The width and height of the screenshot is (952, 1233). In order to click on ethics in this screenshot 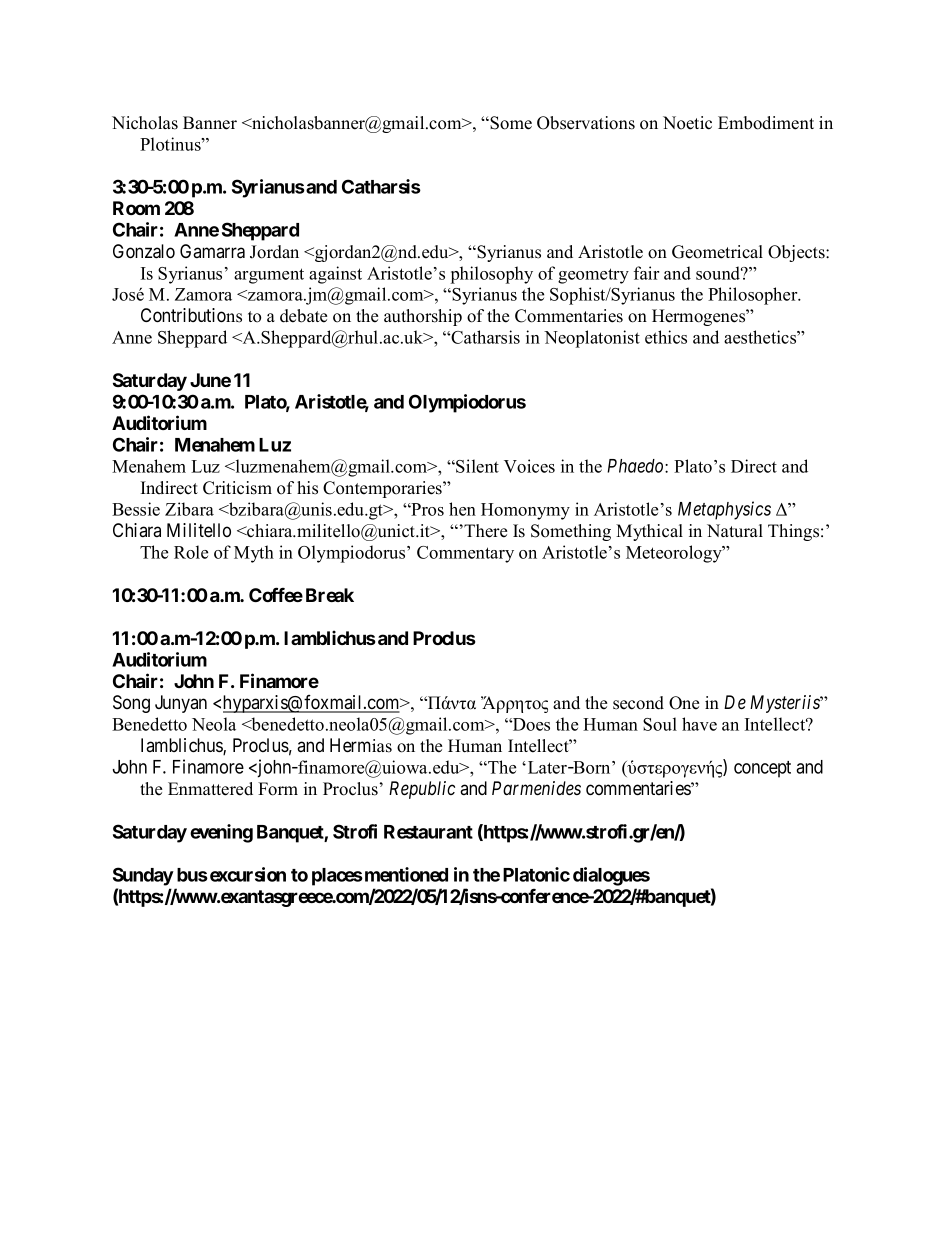, I will do `click(666, 337)`.
